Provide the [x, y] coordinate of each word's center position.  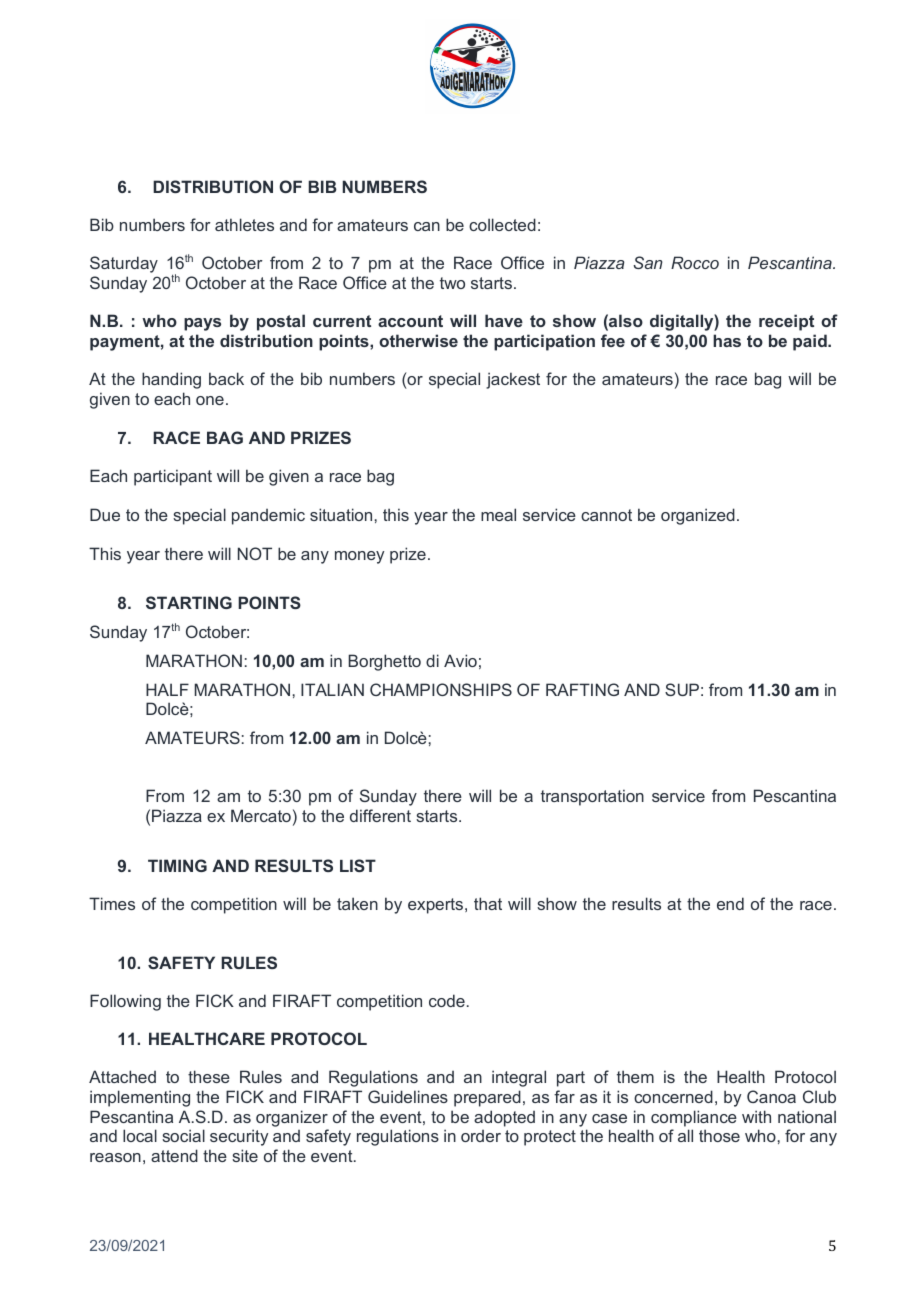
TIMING [177, 865]
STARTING [189, 602]
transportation [592, 797]
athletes [244, 224]
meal [498, 514]
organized [698, 516]
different [380, 815]
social [183, 1135]
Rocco [695, 262]
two [452, 283]
